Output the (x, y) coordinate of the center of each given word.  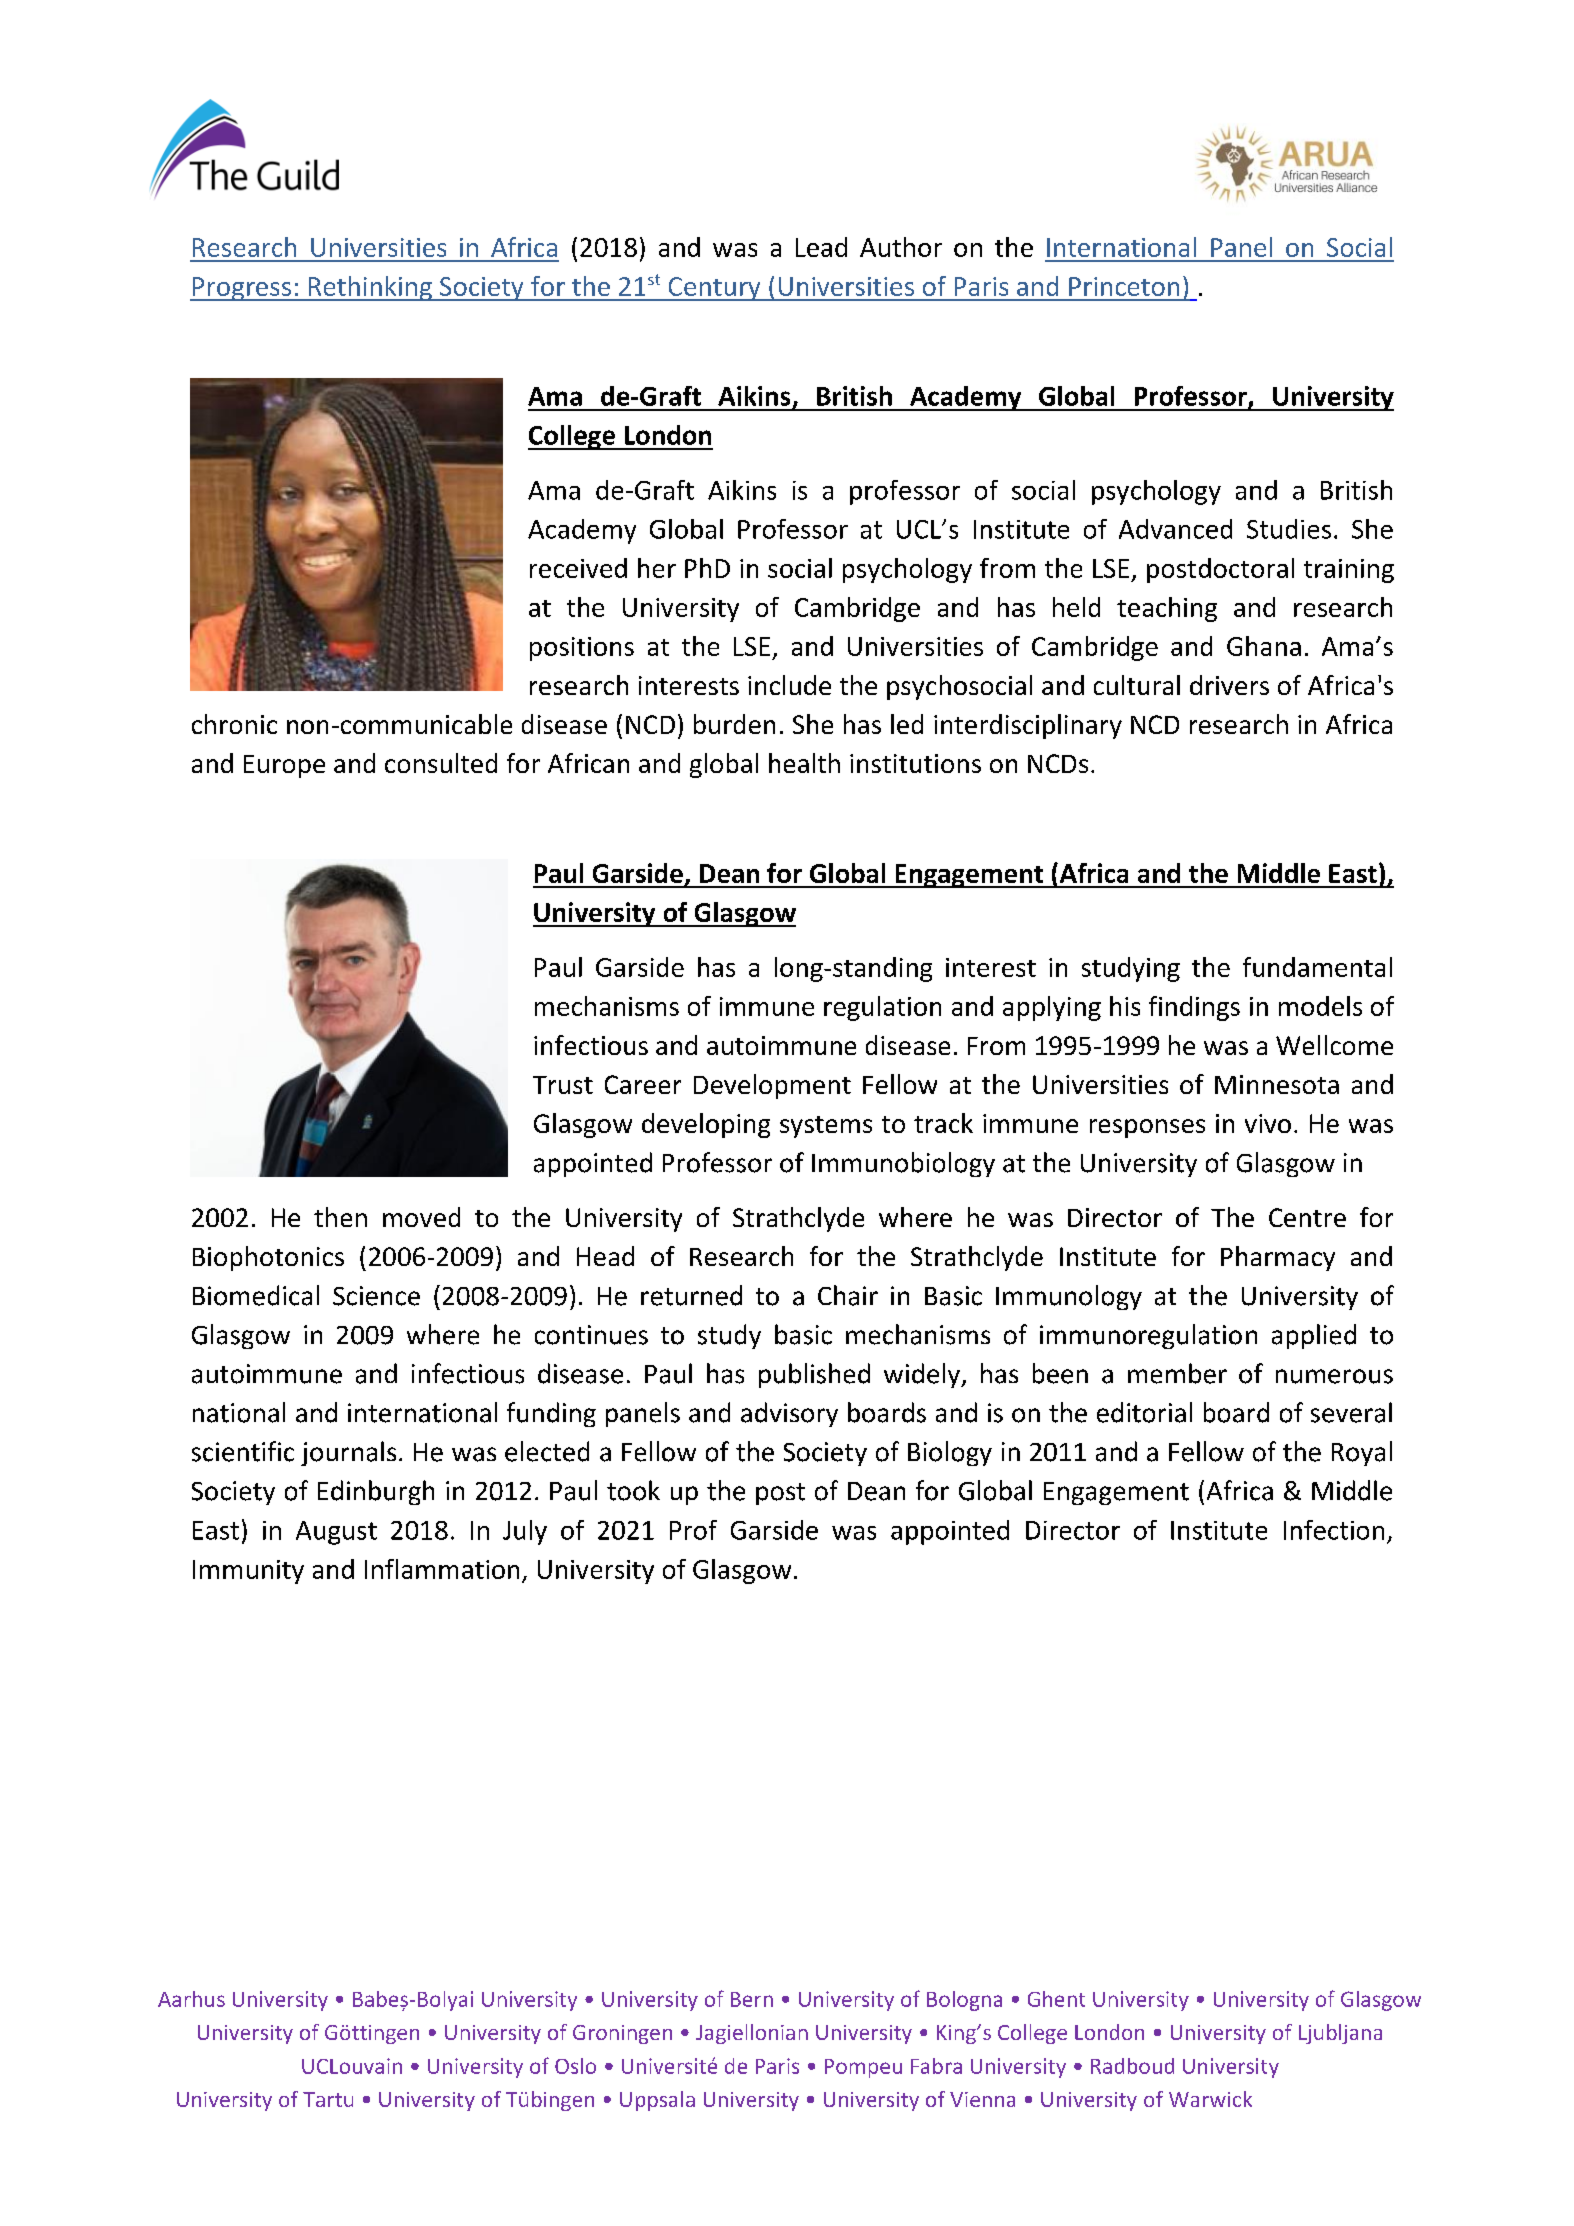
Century (714, 289)
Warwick (1210, 2099)
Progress (241, 289)
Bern (752, 1999)
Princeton (1124, 286)
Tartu (328, 2099)
